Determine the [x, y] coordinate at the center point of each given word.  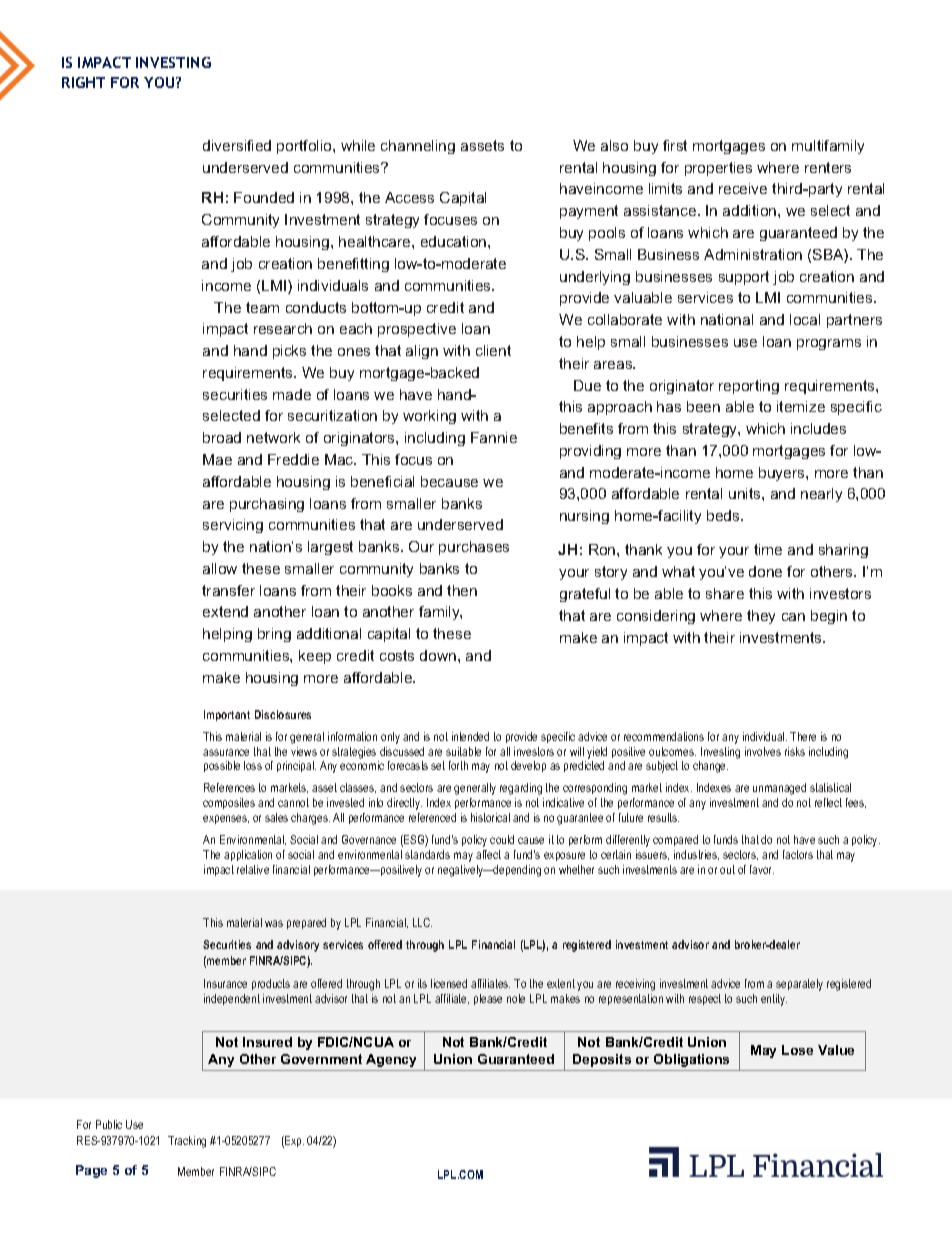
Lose [797, 1050]
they [761, 617]
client [493, 350]
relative [253, 869]
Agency [391, 1060]
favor [762, 869]
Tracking [187, 1142]
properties [718, 169]
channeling [418, 147]
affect [488, 854]
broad [222, 437]
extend [225, 611]
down [438, 655]
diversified [237, 145]
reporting [749, 387]
